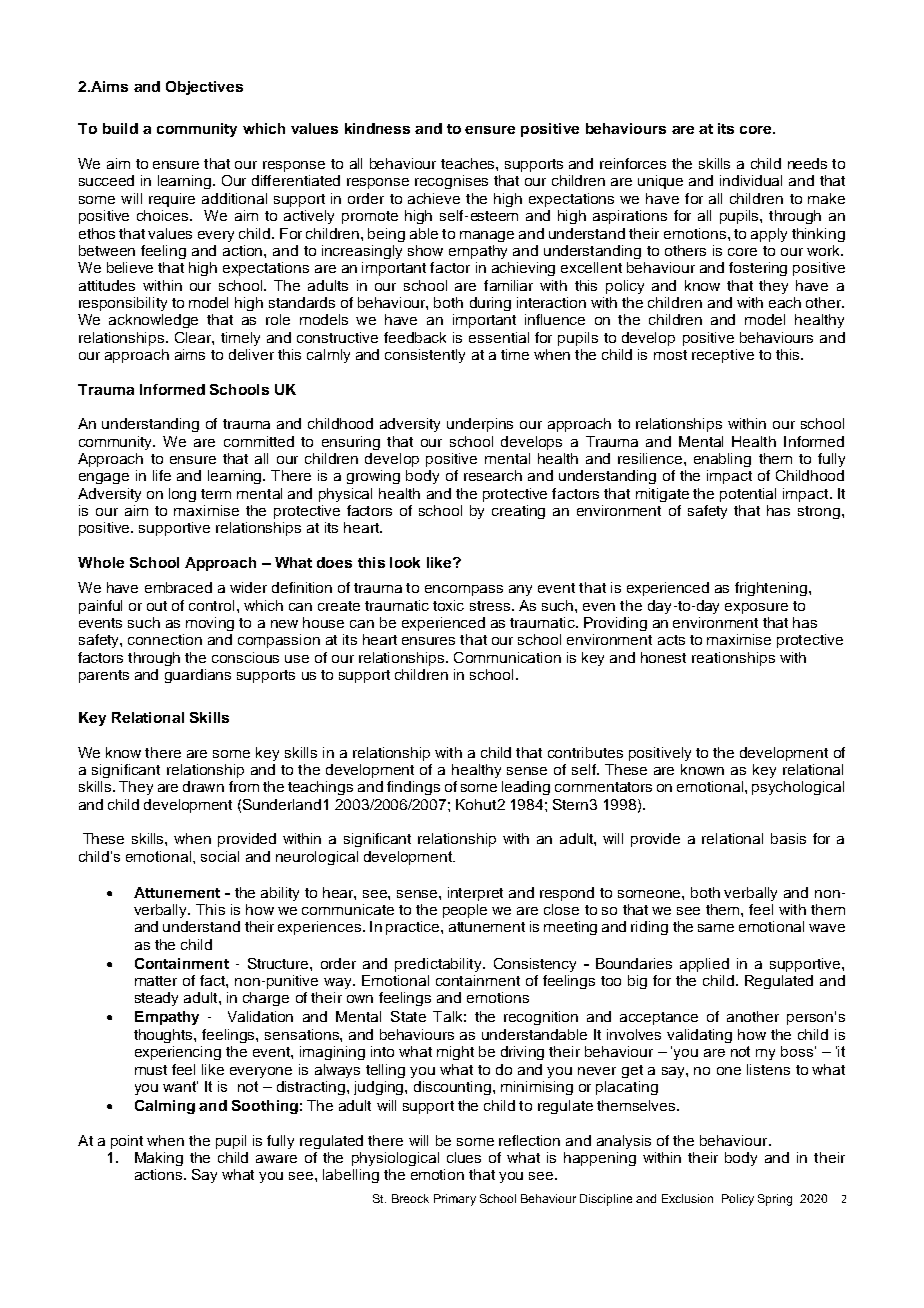 This screenshot has width=924, height=1308. What do you see at coordinates (722, 460) in the screenshot?
I see `enabling` at bounding box center [722, 460].
